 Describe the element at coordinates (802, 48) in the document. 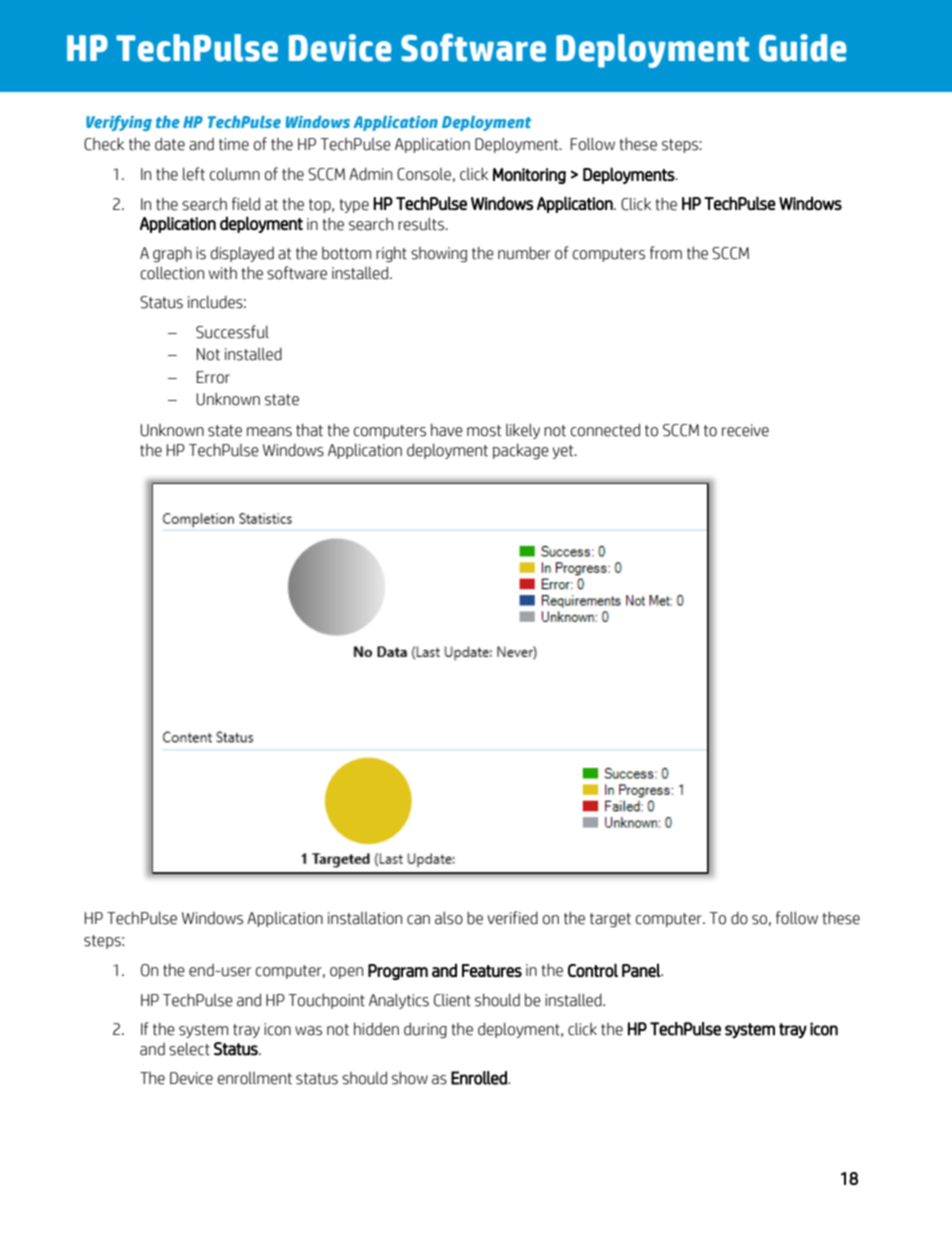

I see `Guide` at that location.
